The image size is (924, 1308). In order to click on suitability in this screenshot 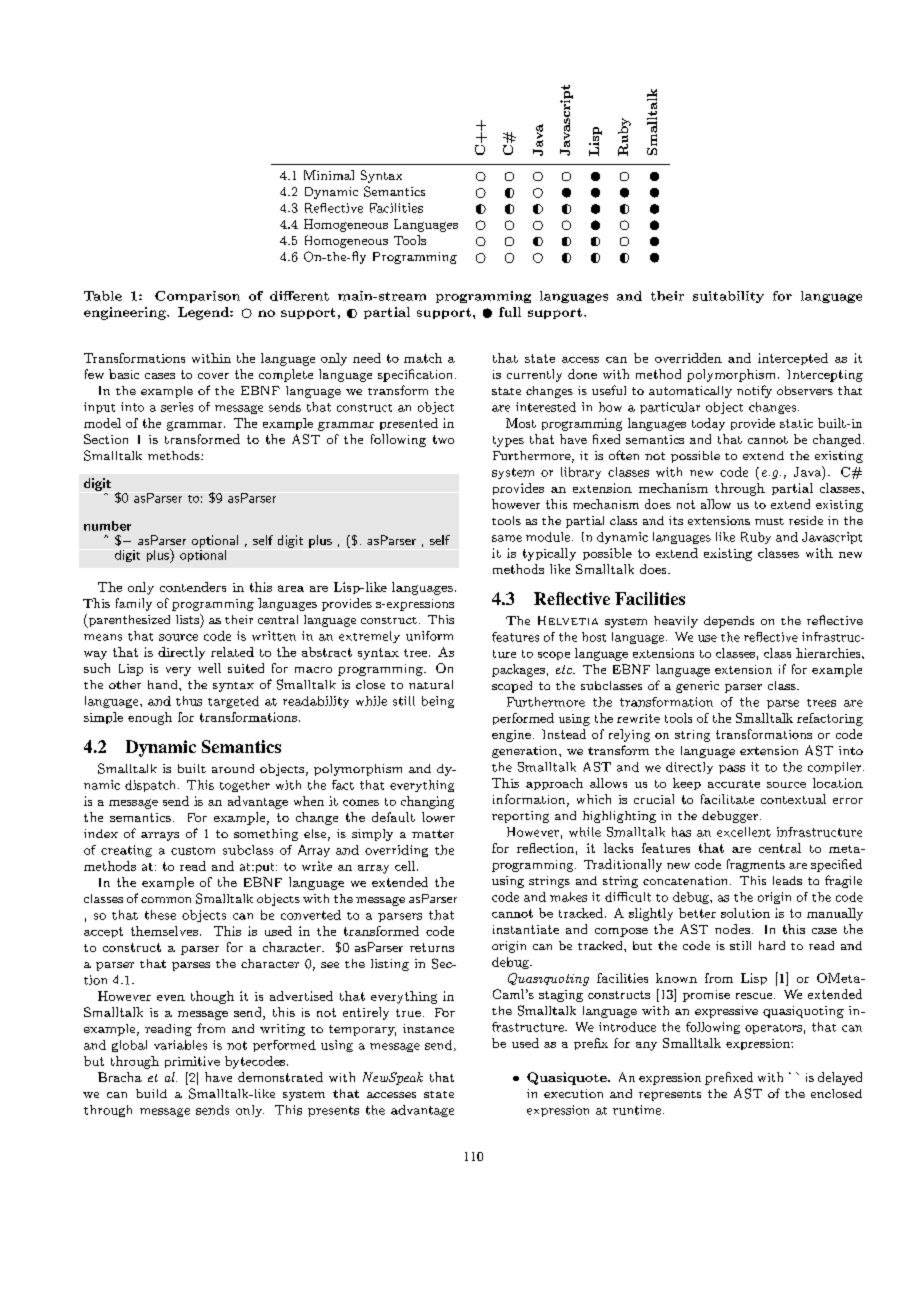, I will do `click(728, 297)`.
